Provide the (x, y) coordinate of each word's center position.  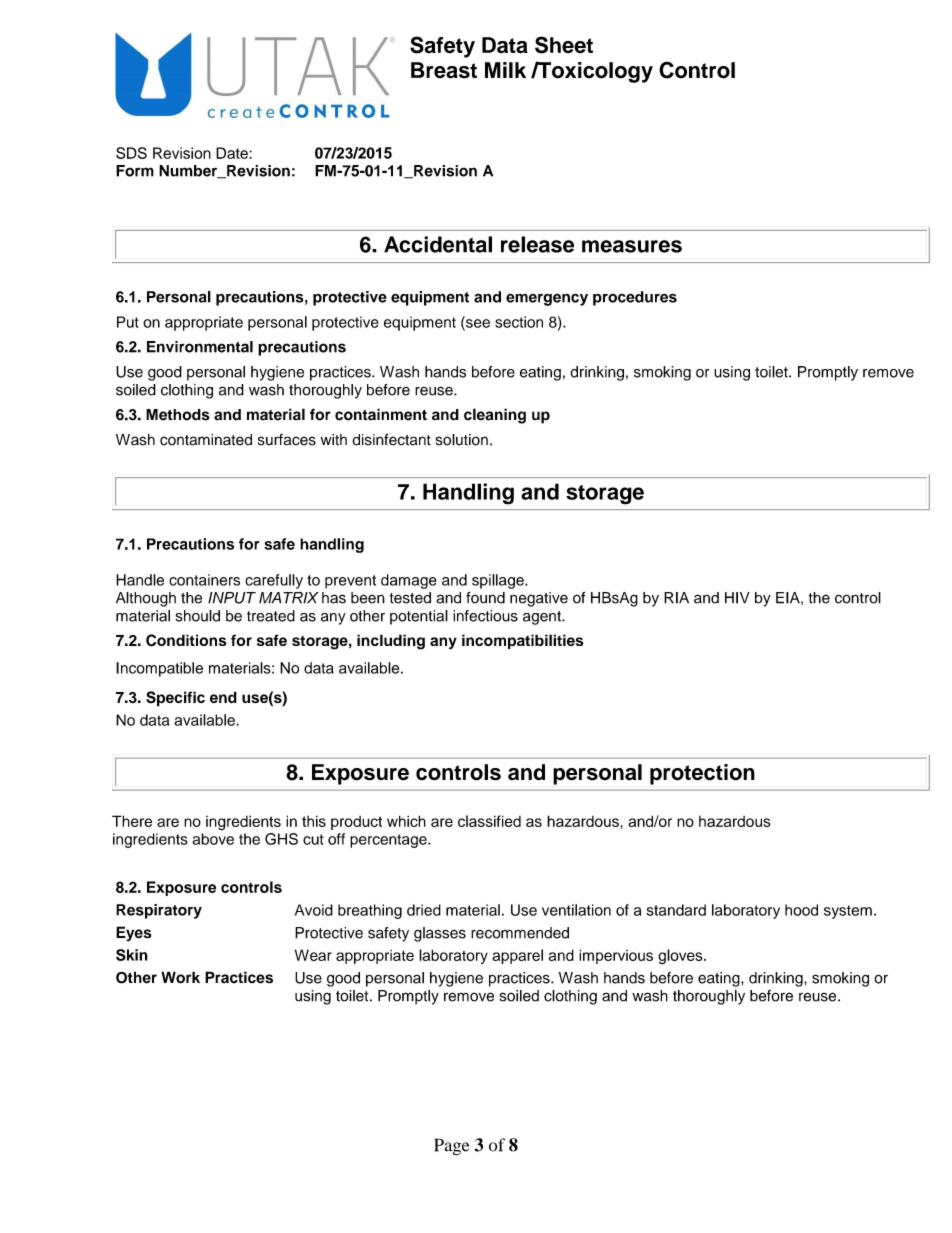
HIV (737, 598)
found (485, 598)
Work (180, 977)
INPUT (232, 598)
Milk (505, 70)
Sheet (564, 45)
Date (233, 153)
